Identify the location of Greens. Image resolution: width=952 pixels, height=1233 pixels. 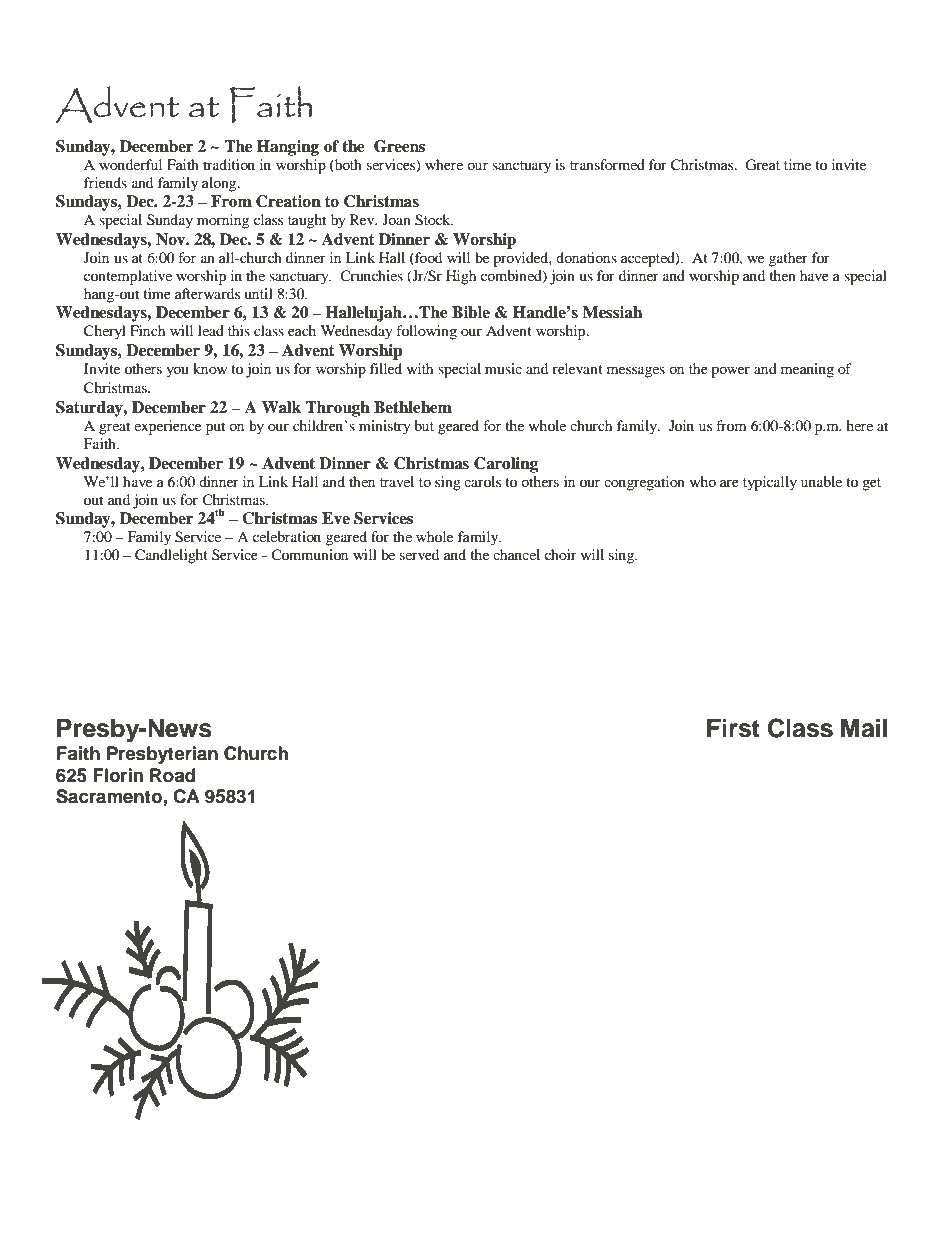
(399, 146).
